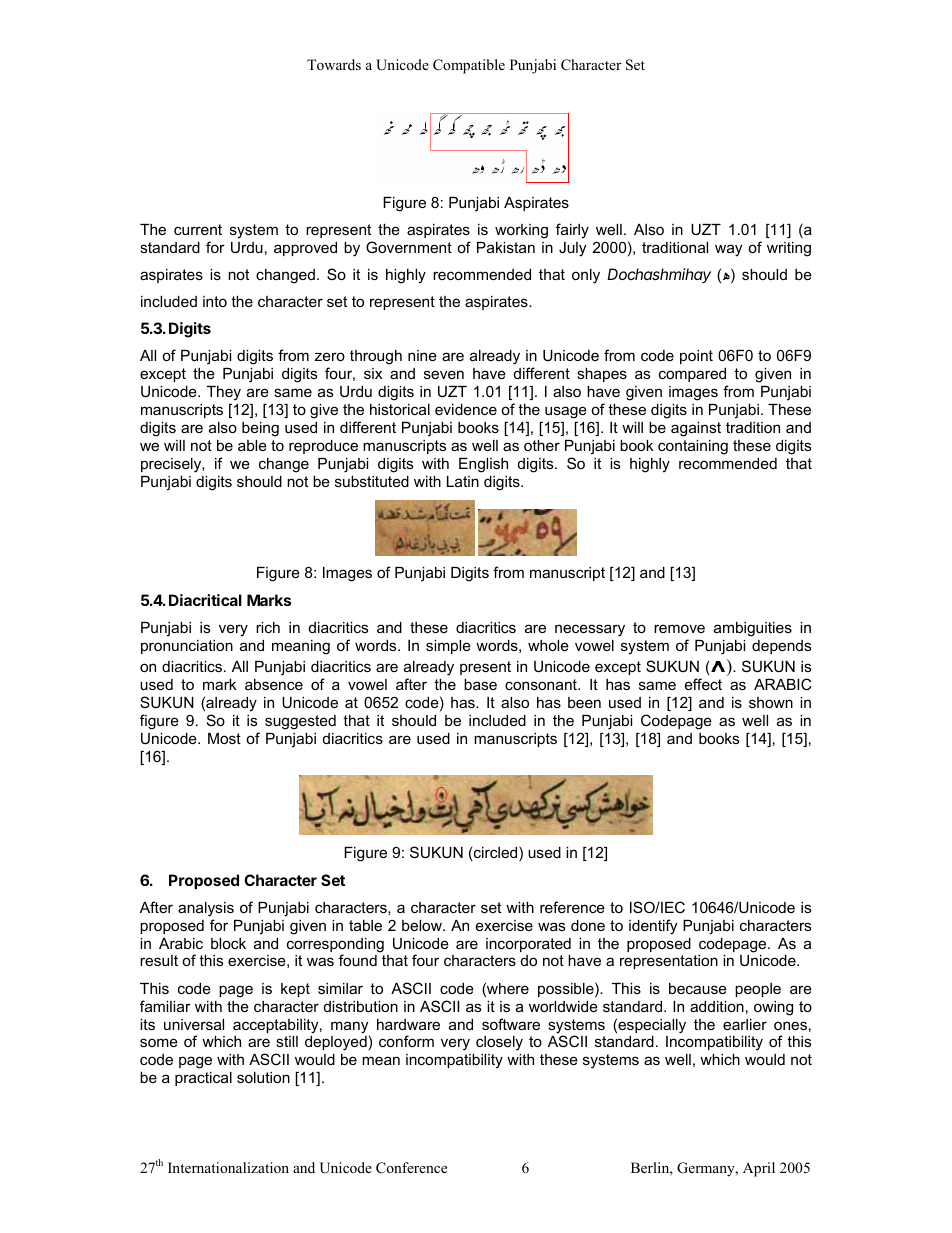  What do you see at coordinates (411, 1168) in the screenshot?
I see `Conference` at bounding box center [411, 1168].
